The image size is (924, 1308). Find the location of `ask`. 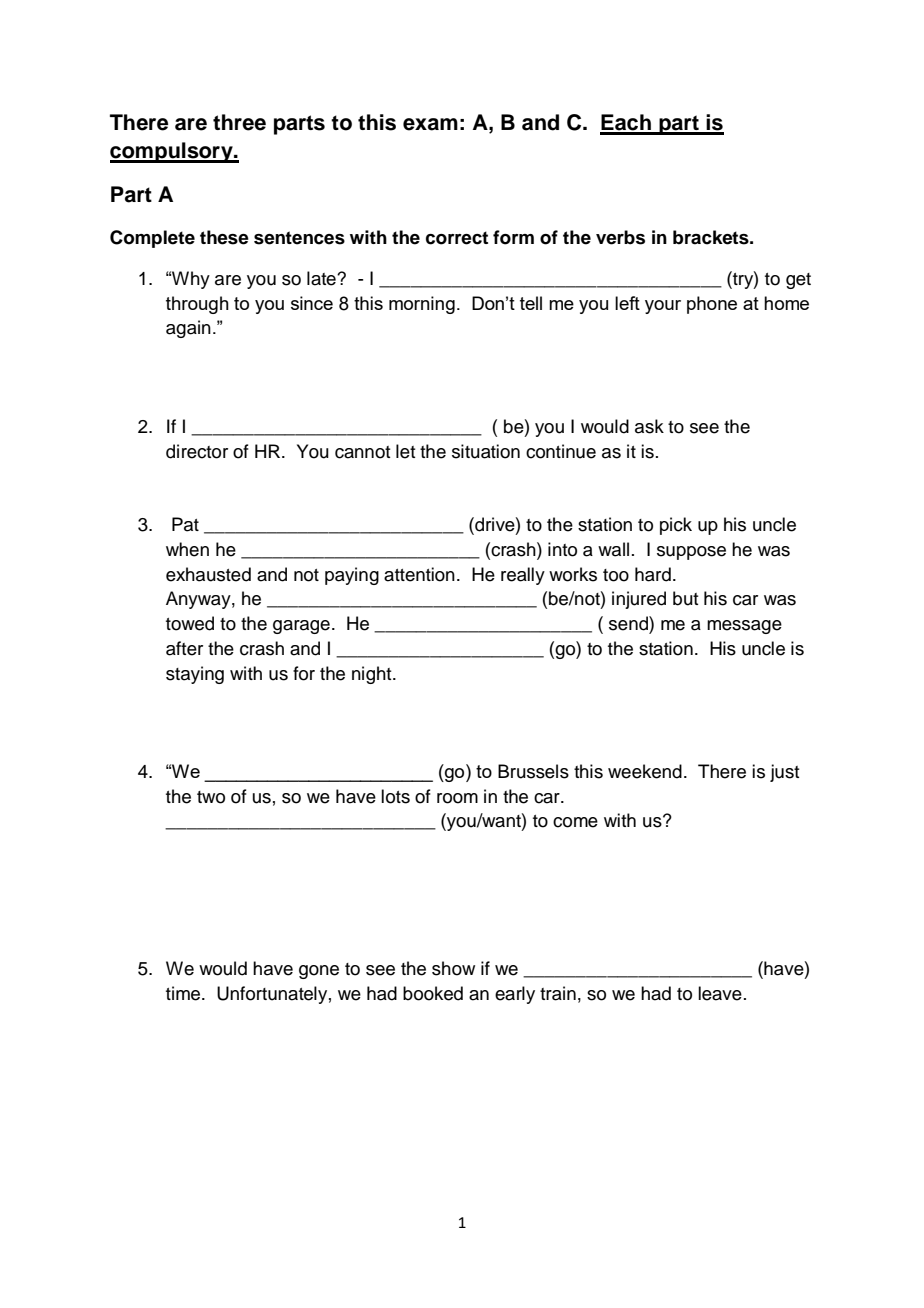

ask is located at coordinates (649, 426).
